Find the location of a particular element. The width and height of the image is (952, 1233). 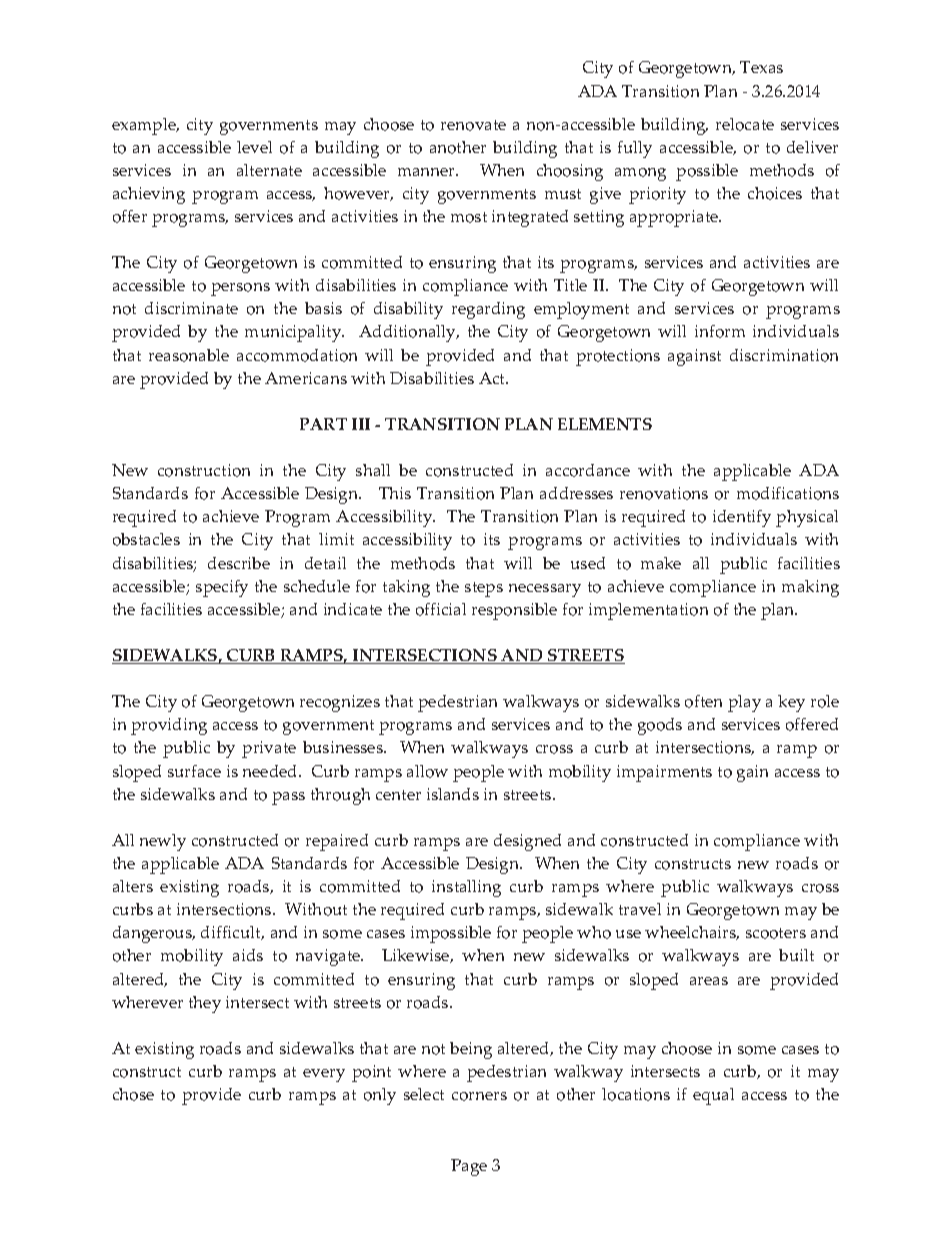

This is located at coordinates (395, 493).
